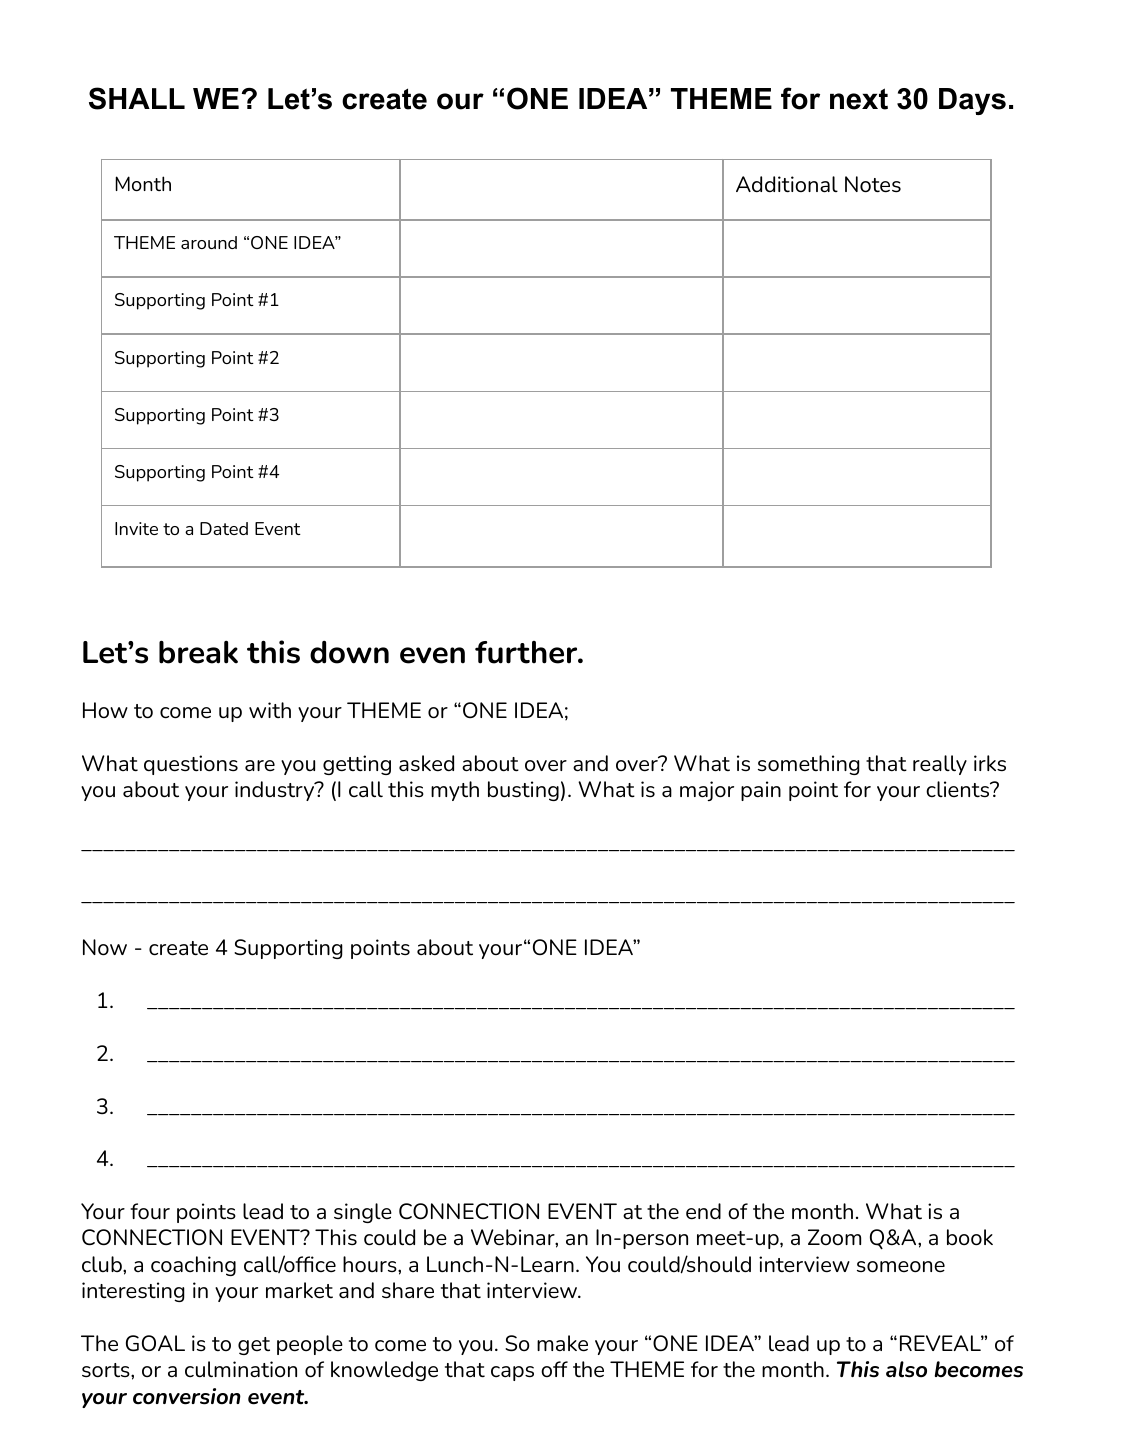 Image resolution: width=1121 pixels, height=1451 pixels. I want to click on really, so click(940, 765).
